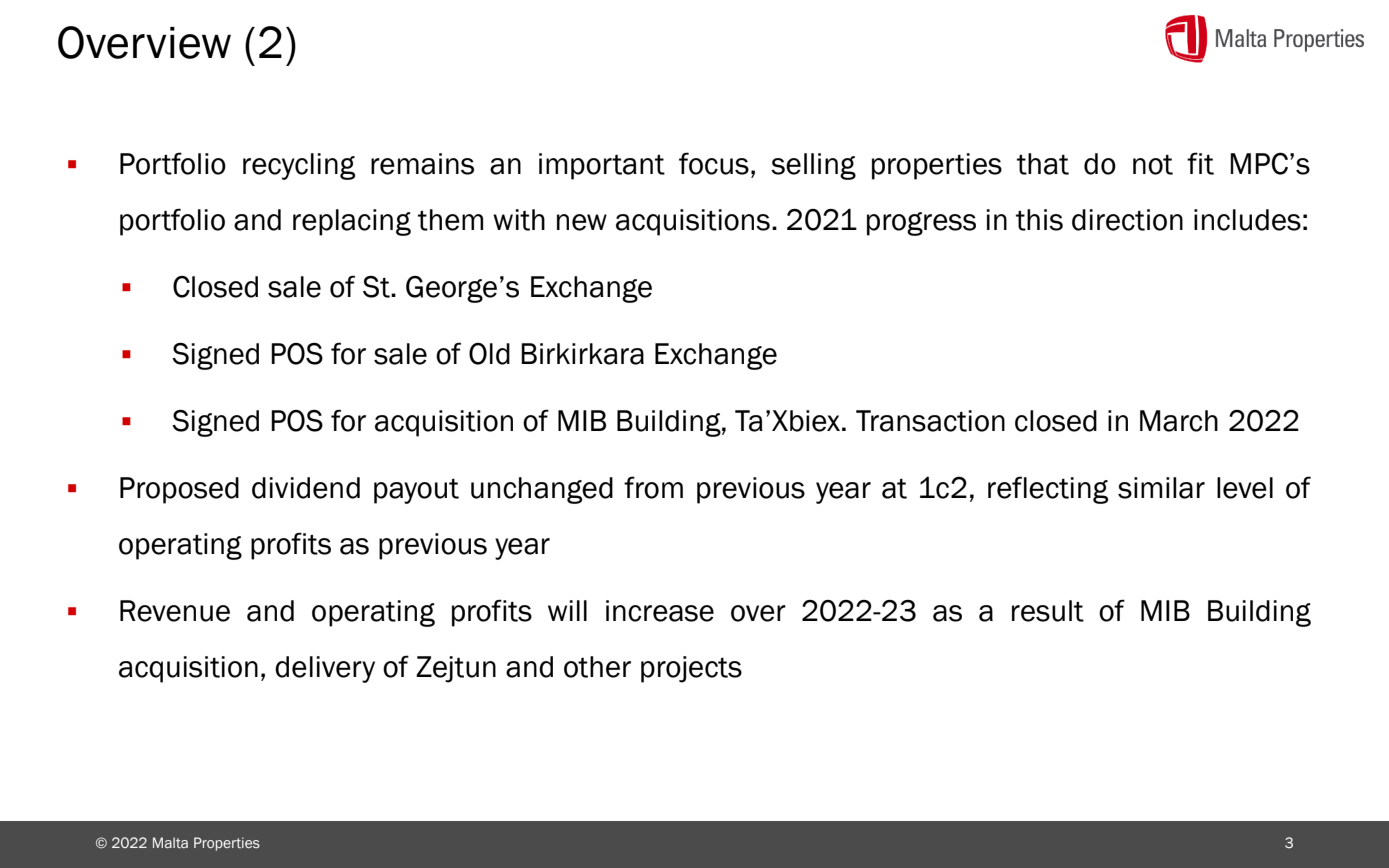 Image resolution: width=1389 pixels, height=868 pixels. I want to click on Transaction, so click(930, 421).
